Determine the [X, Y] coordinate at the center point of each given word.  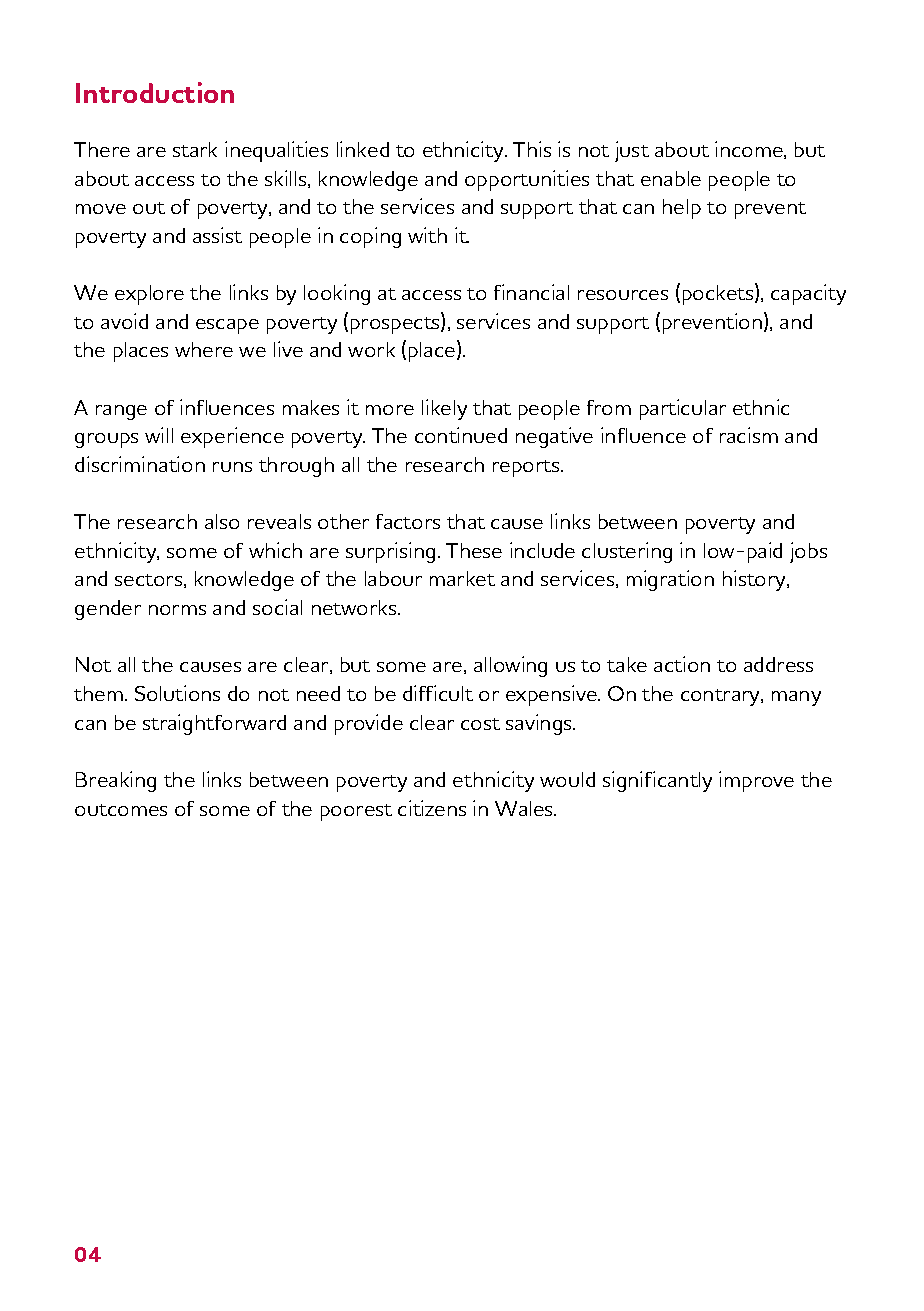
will [159, 435]
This [532, 149]
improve [756, 781]
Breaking [116, 781]
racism [749, 435]
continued [461, 435]
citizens [432, 808]
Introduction [155, 92]
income [750, 150]
